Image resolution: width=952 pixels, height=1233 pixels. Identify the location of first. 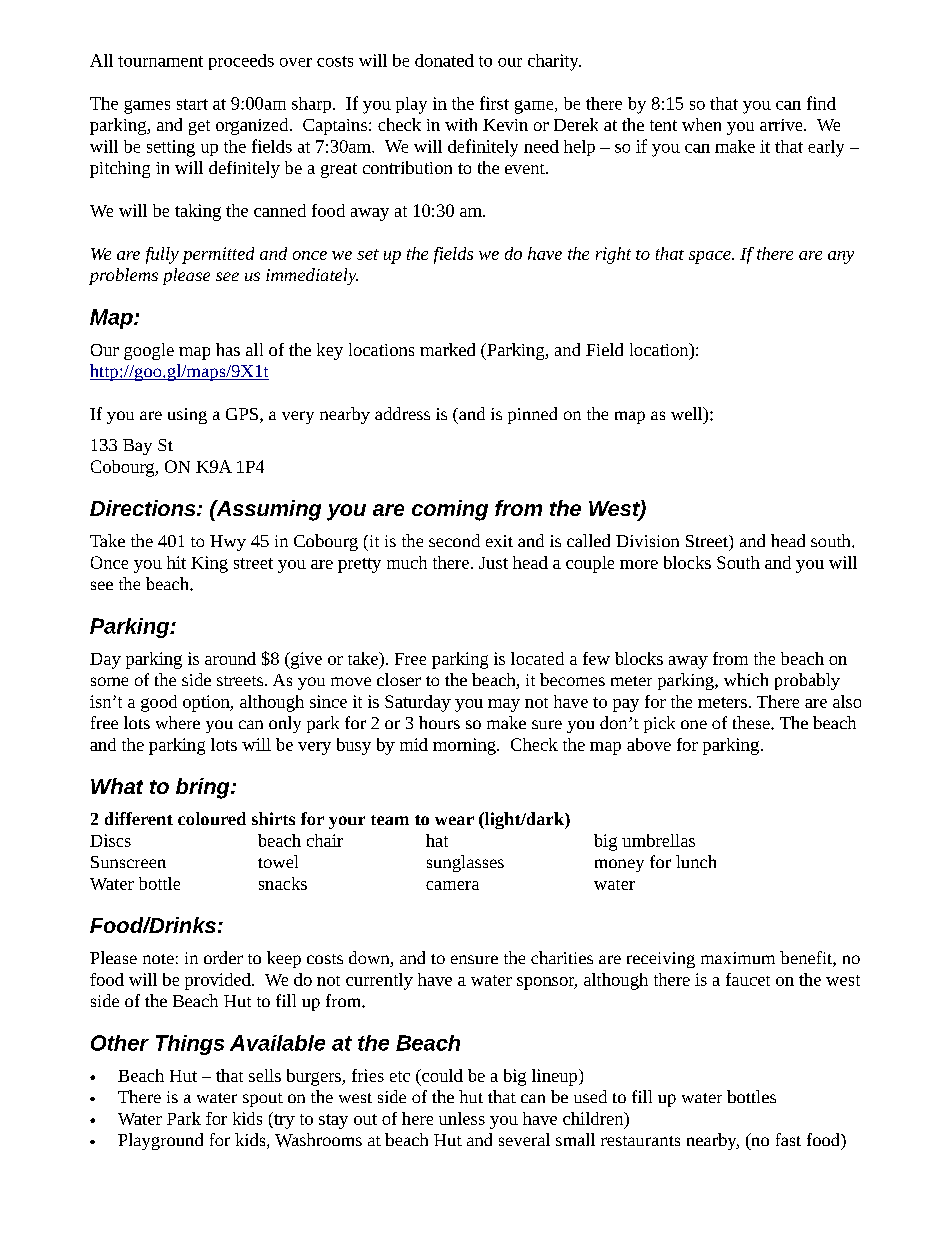
(494, 103).
